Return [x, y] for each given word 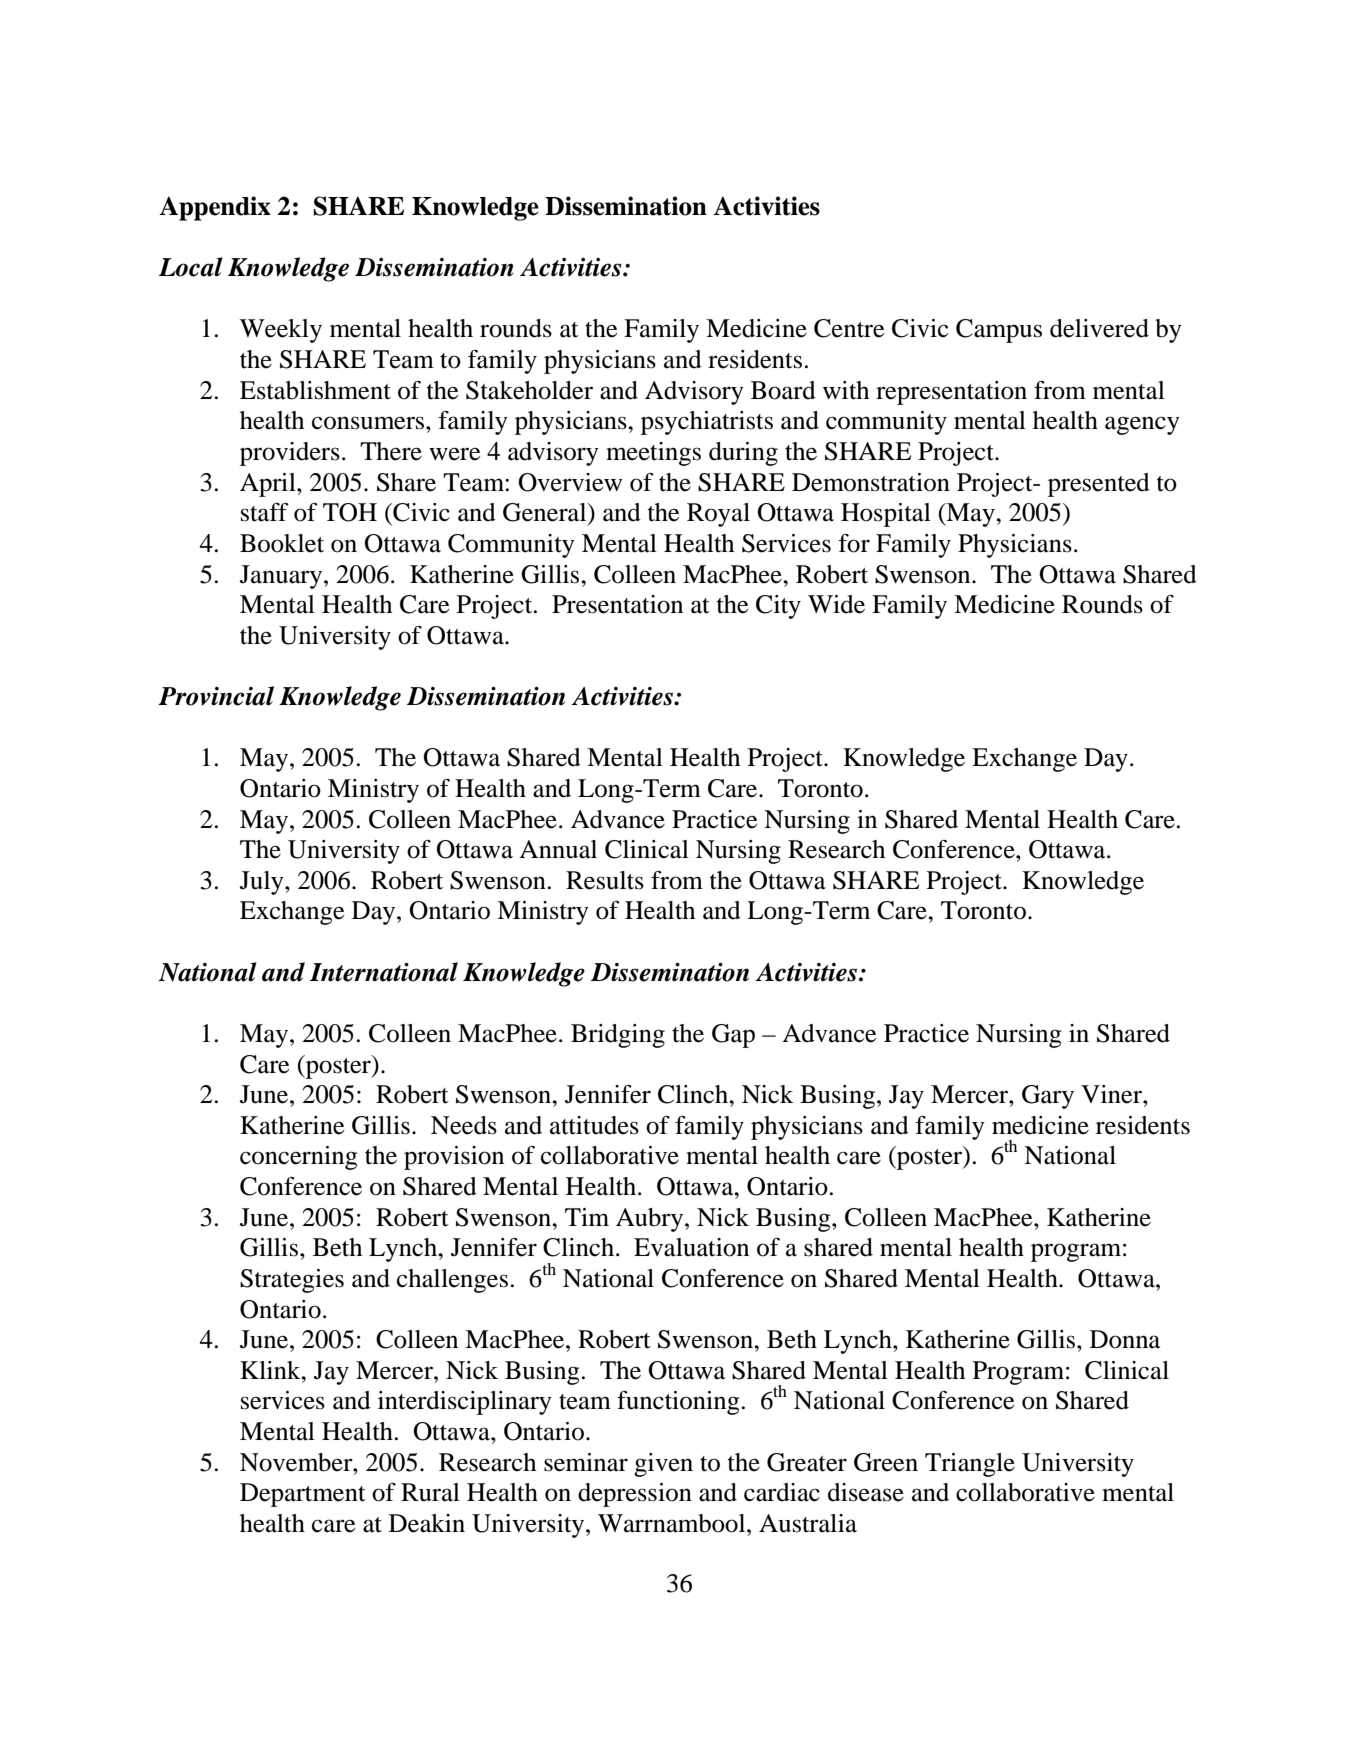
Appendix [215, 208]
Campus [999, 331]
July [263, 883]
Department [303, 1495]
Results [605, 880]
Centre [849, 328]
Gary [1048, 1097]
